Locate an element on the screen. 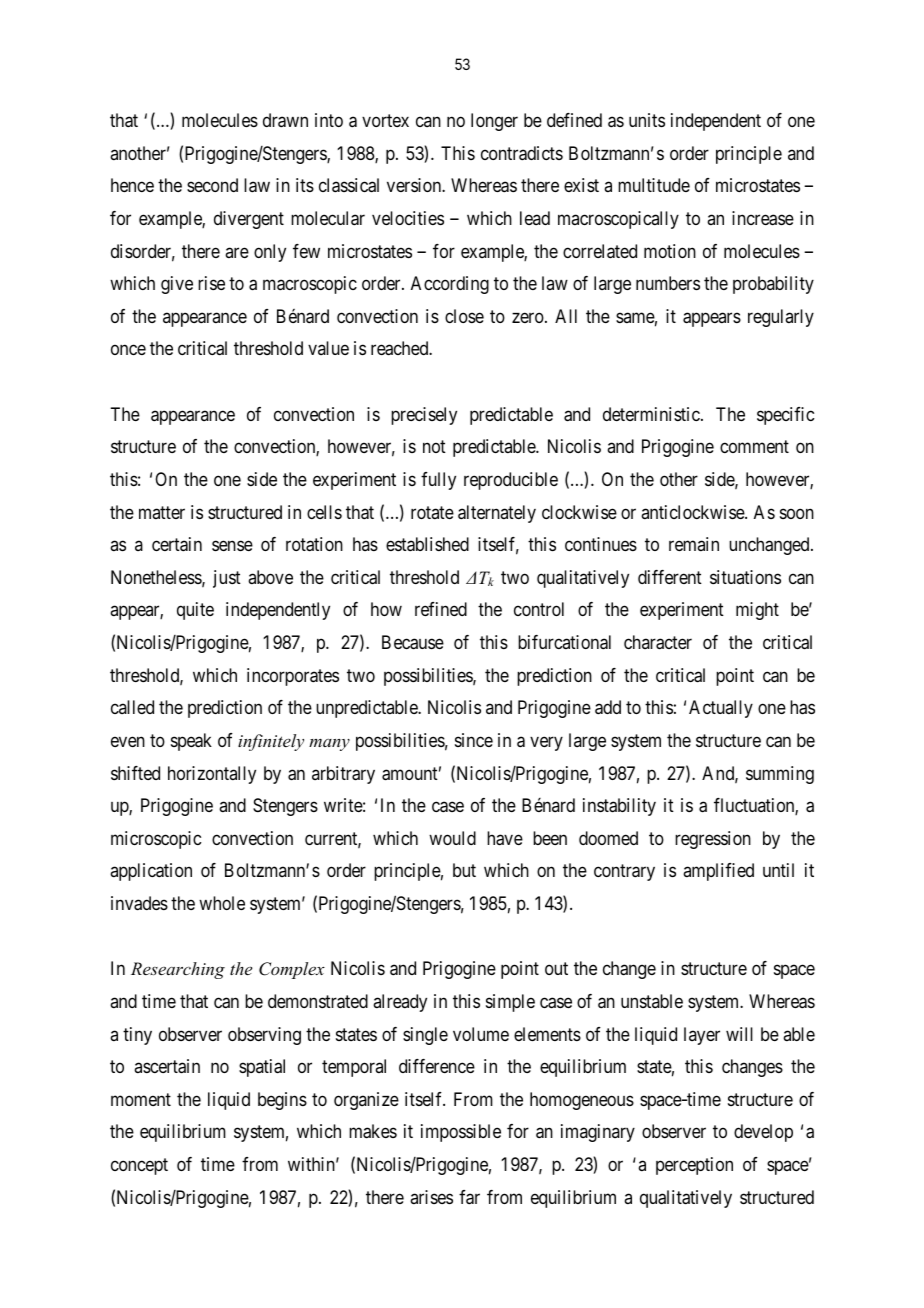 Image resolution: width=924 pixels, height=1308 pixels. longer is located at coordinates (494, 122).
